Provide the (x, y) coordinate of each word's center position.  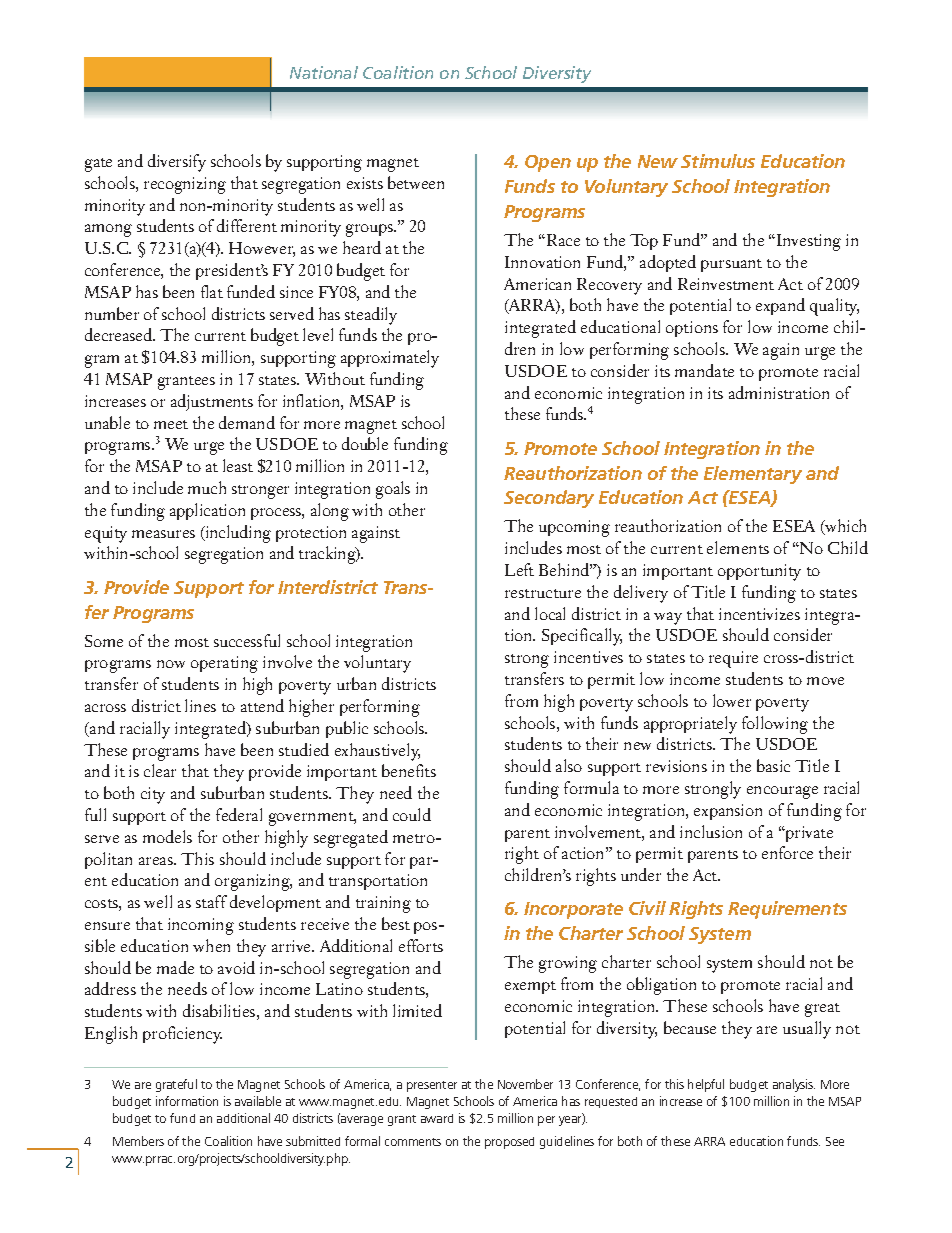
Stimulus (718, 161)
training (383, 904)
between (416, 182)
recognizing (185, 185)
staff (211, 901)
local (550, 613)
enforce (787, 852)
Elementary (753, 475)
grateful (176, 1085)
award (437, 1118)
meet (171, 424)
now (171, 664)
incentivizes (759, 614)
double (365, 443)
